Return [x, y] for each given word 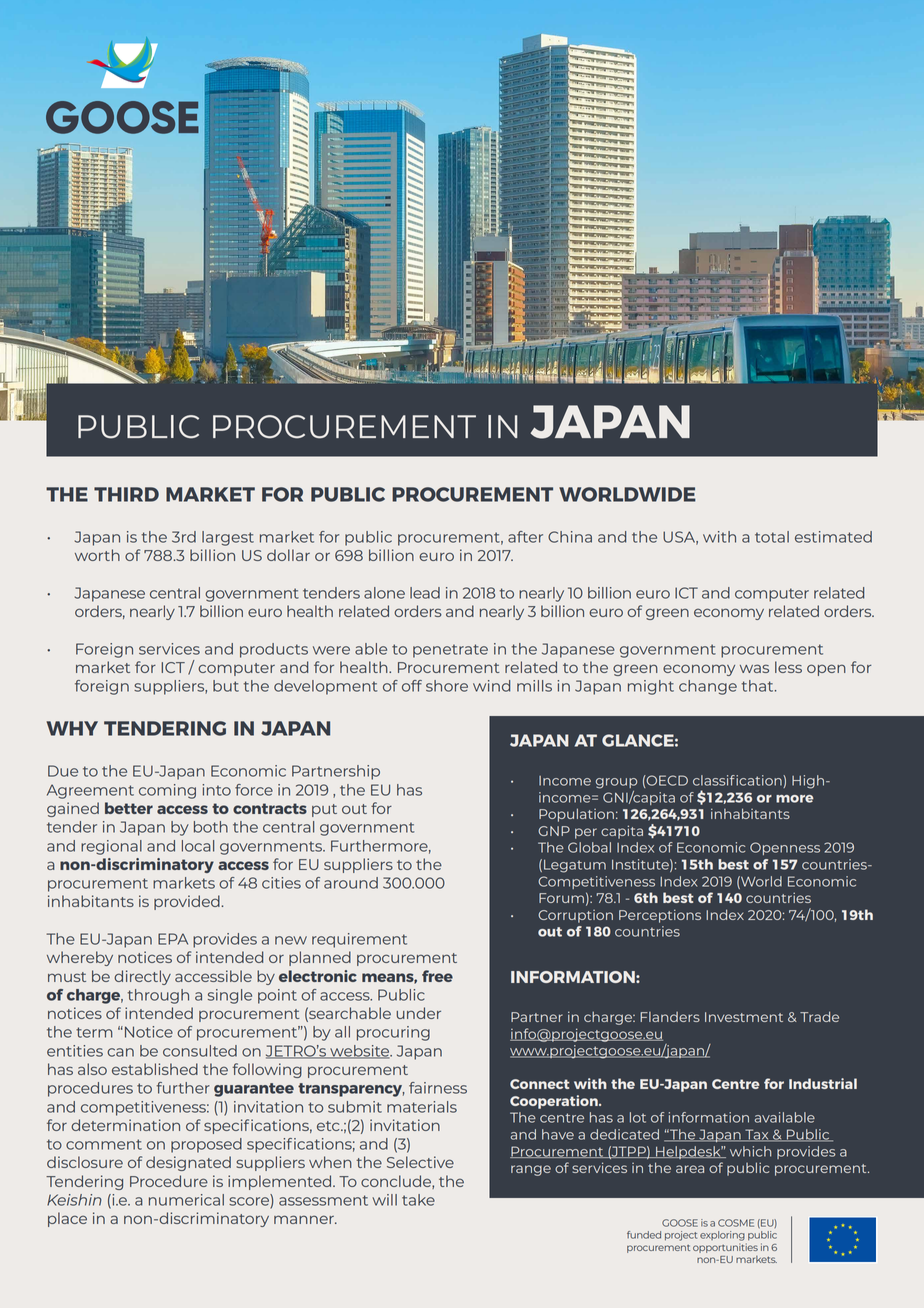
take [418, 1200]
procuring [393, 1033]
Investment [744, 1017]
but [226, 686]
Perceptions [660, 916]
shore [447, 686]
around [351, 883]
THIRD [126, 494]
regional [111, 847]
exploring [722, 1236]
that [758, 686]
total [772, 537]
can [120, 1052]
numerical [186, 1200]
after [525, 537]
